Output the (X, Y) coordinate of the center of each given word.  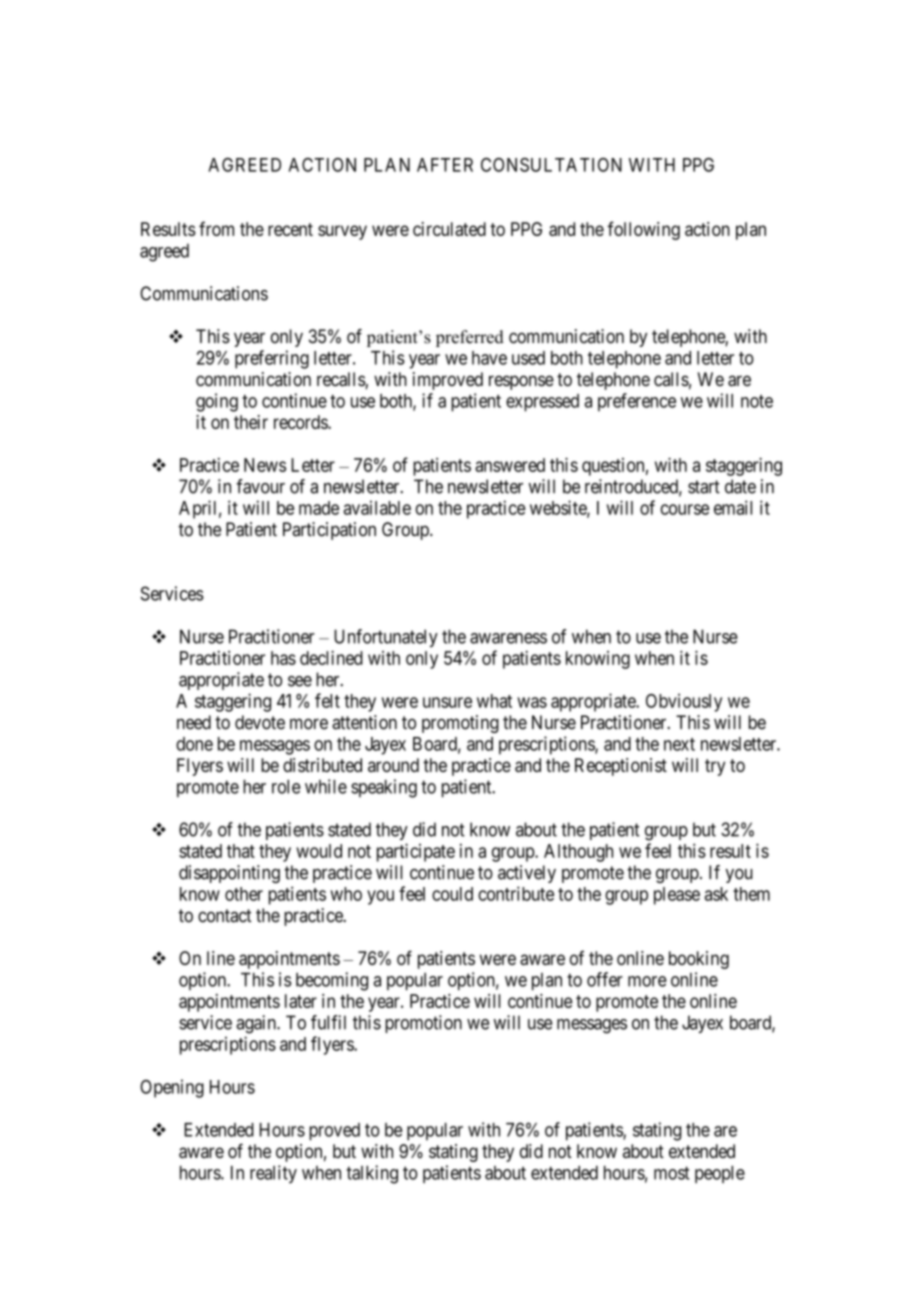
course (684, 509)
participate (416, 852)
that (241, 851)
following (643, 230)
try (715, 767)
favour (260, 486)
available (377, 507)
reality (273, 1174)
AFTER (445, 165)
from (216, 228)
